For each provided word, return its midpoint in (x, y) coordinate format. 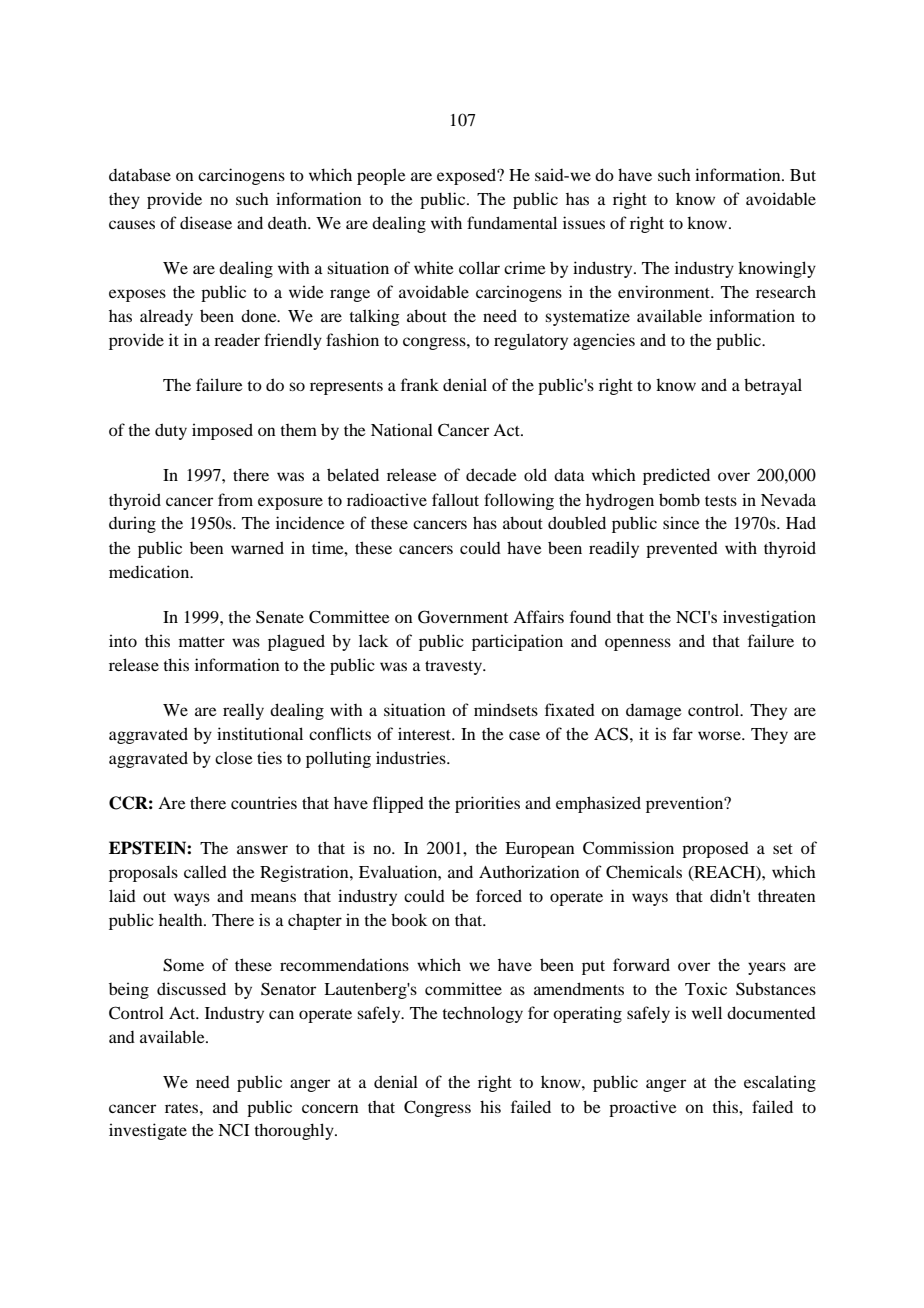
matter (202, 642)
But (803, 175)
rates (183, 1108)
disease (206, 222)
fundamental (512, 222)
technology (482, 1014)
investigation (769, 618)
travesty (455, 668)
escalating (780, 1083)
